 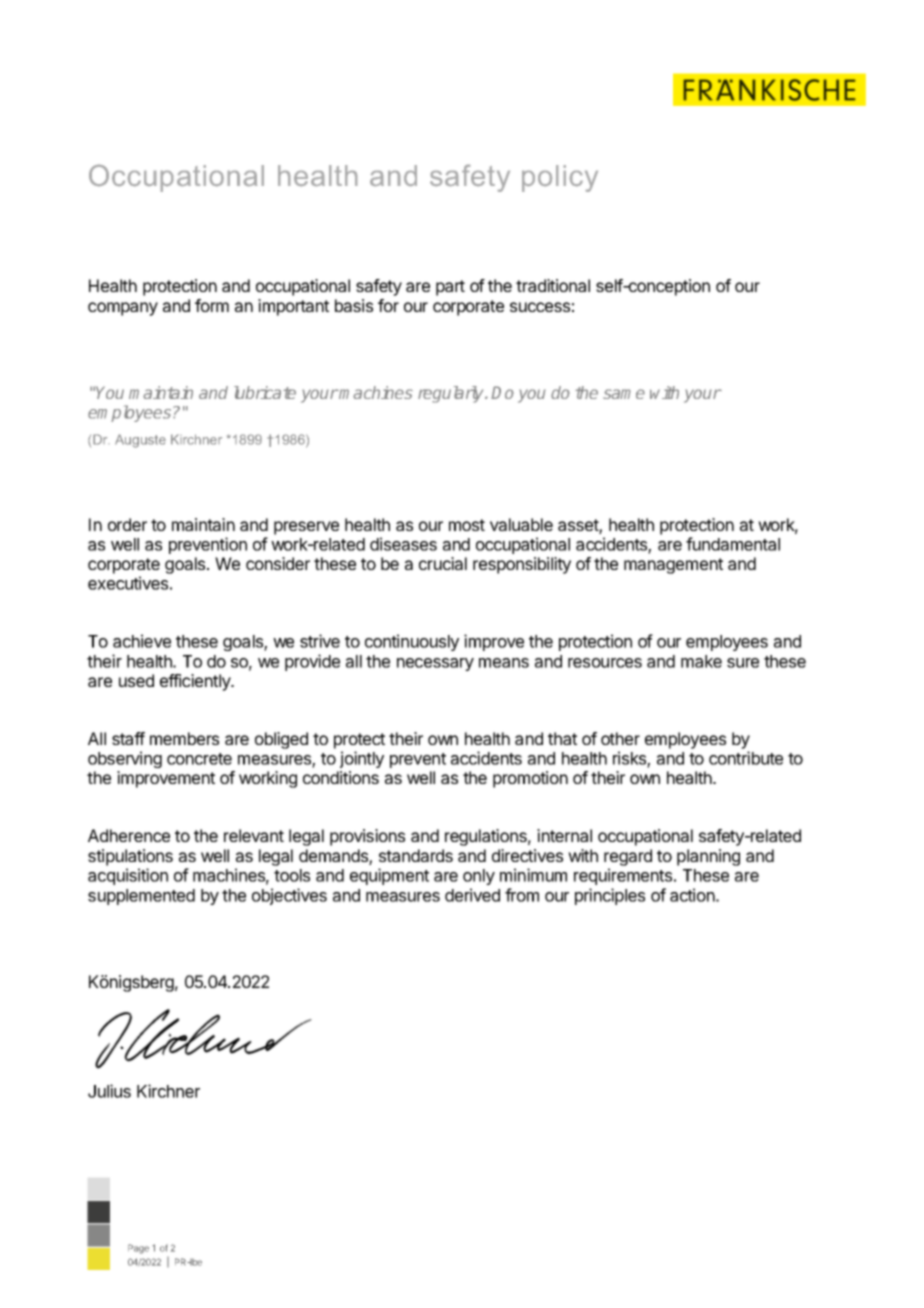 I want to click on policy, so click(x=560, y=178).
